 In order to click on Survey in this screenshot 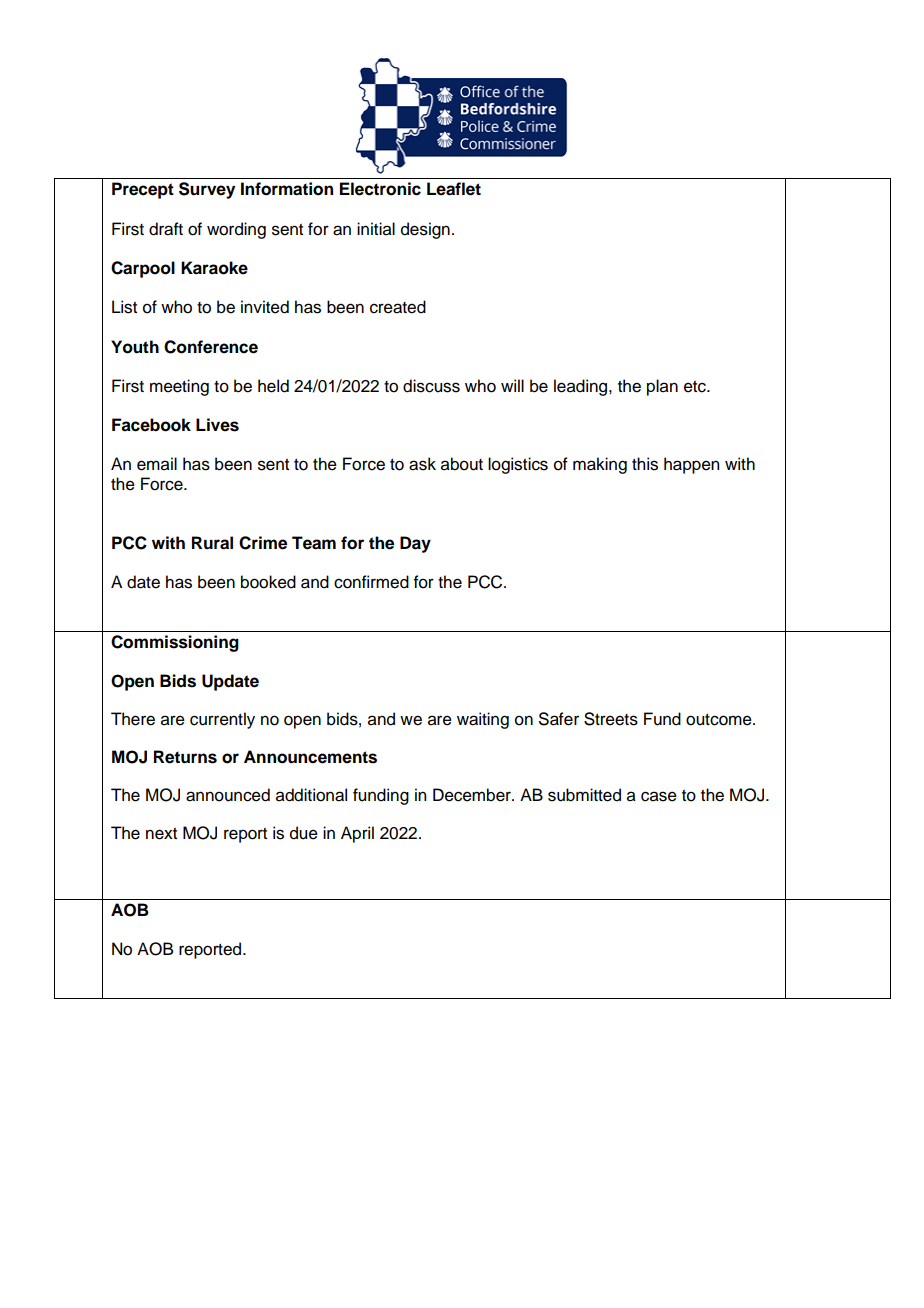, I will do `click(207, 190)`.
